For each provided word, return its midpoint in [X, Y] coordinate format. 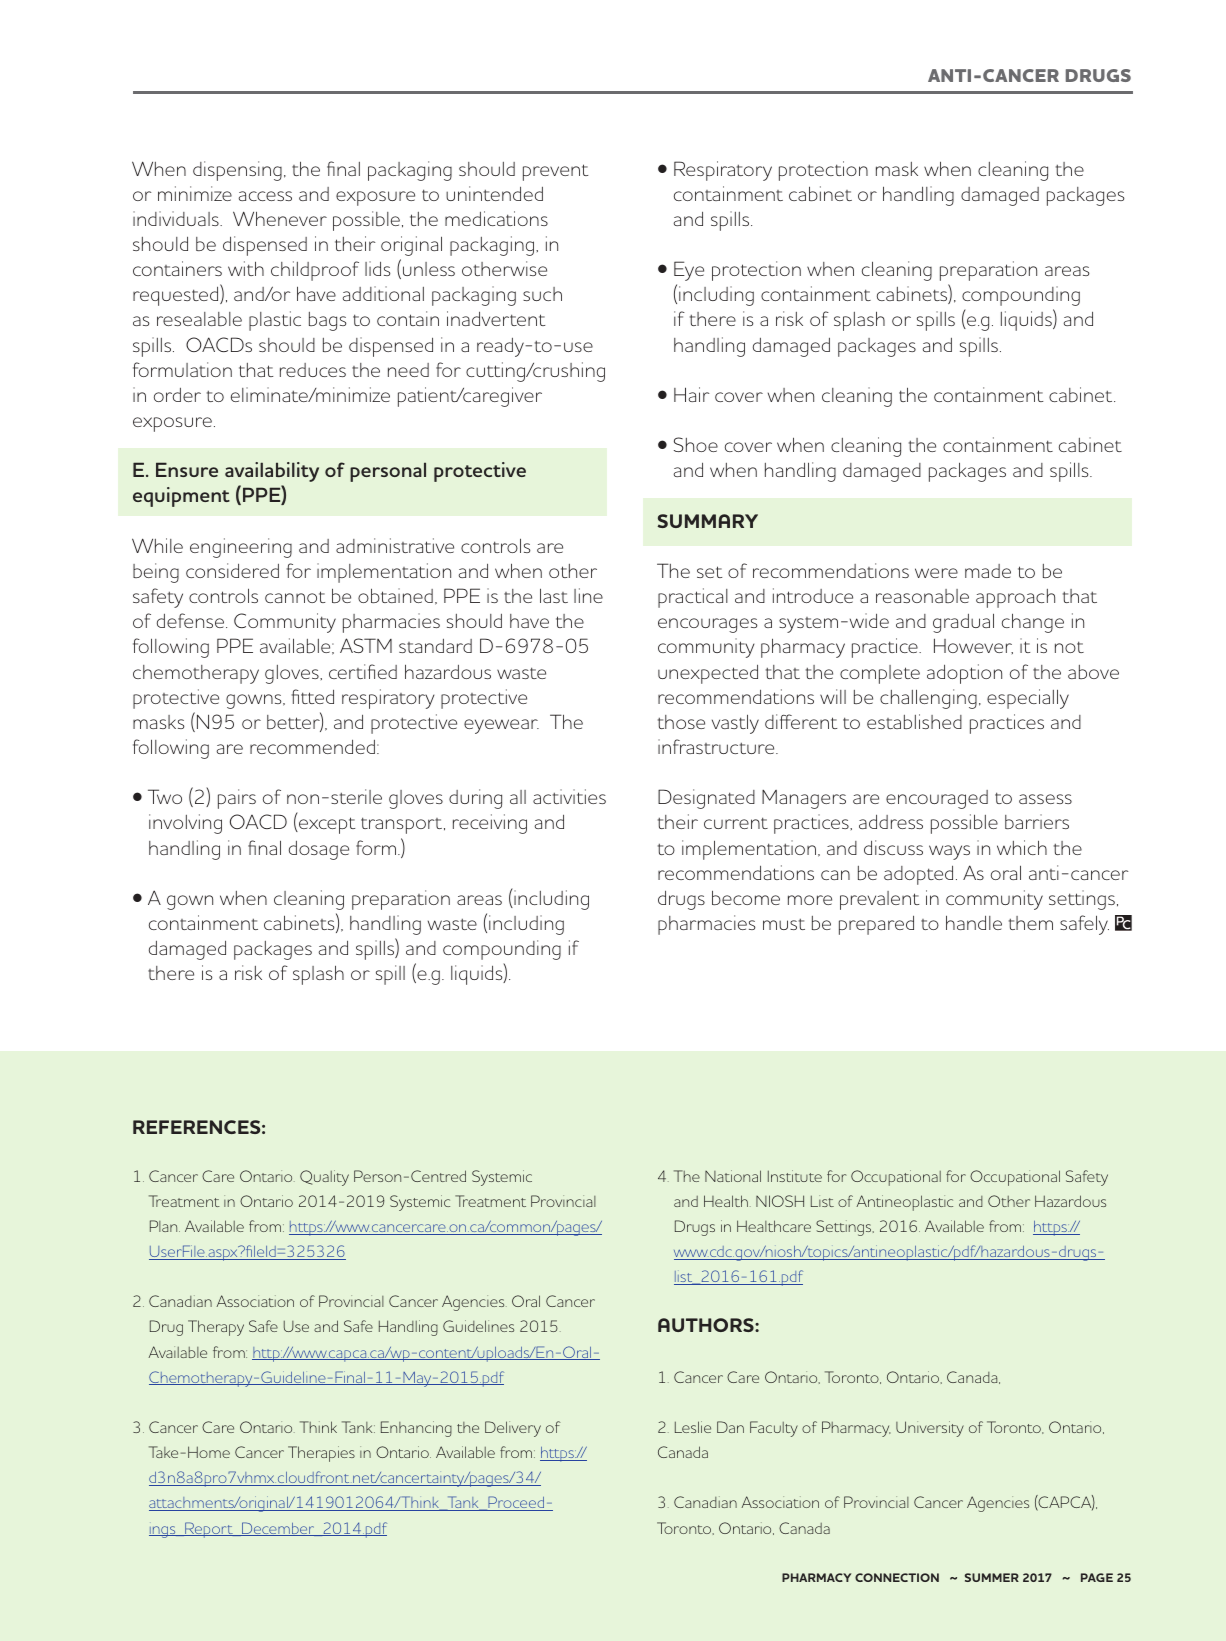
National [733, 1176]
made [988, 571]
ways [949, 852]
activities [569, 796]
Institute [795, 1176]
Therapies [321, 1454]
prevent [555, 172]
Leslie [693, 1427]
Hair [691, 394]
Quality [324, 1178]
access [265, 196]
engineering [241, 548]
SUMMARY [707, 521]
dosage [319, 850]
